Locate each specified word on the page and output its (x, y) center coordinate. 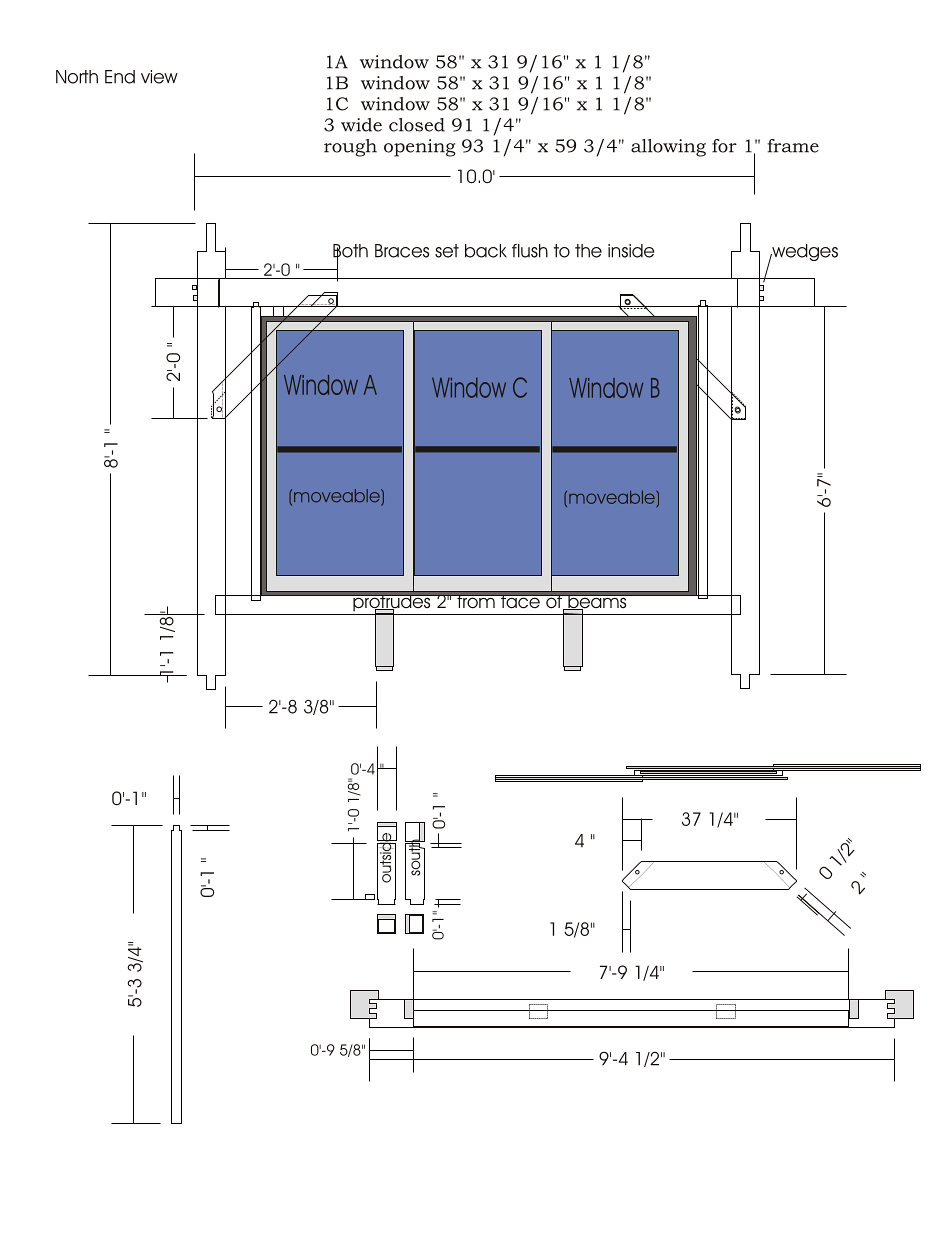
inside (631, 251)
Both (350, 252)
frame (793, 146)
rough (350, 148)
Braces (402, 251)
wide (361, 125)
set (447, 251)
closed (417, 125)
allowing (668, 148)
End (120, 77)
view (159, 77)
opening (420, 148)
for (724, 146)
